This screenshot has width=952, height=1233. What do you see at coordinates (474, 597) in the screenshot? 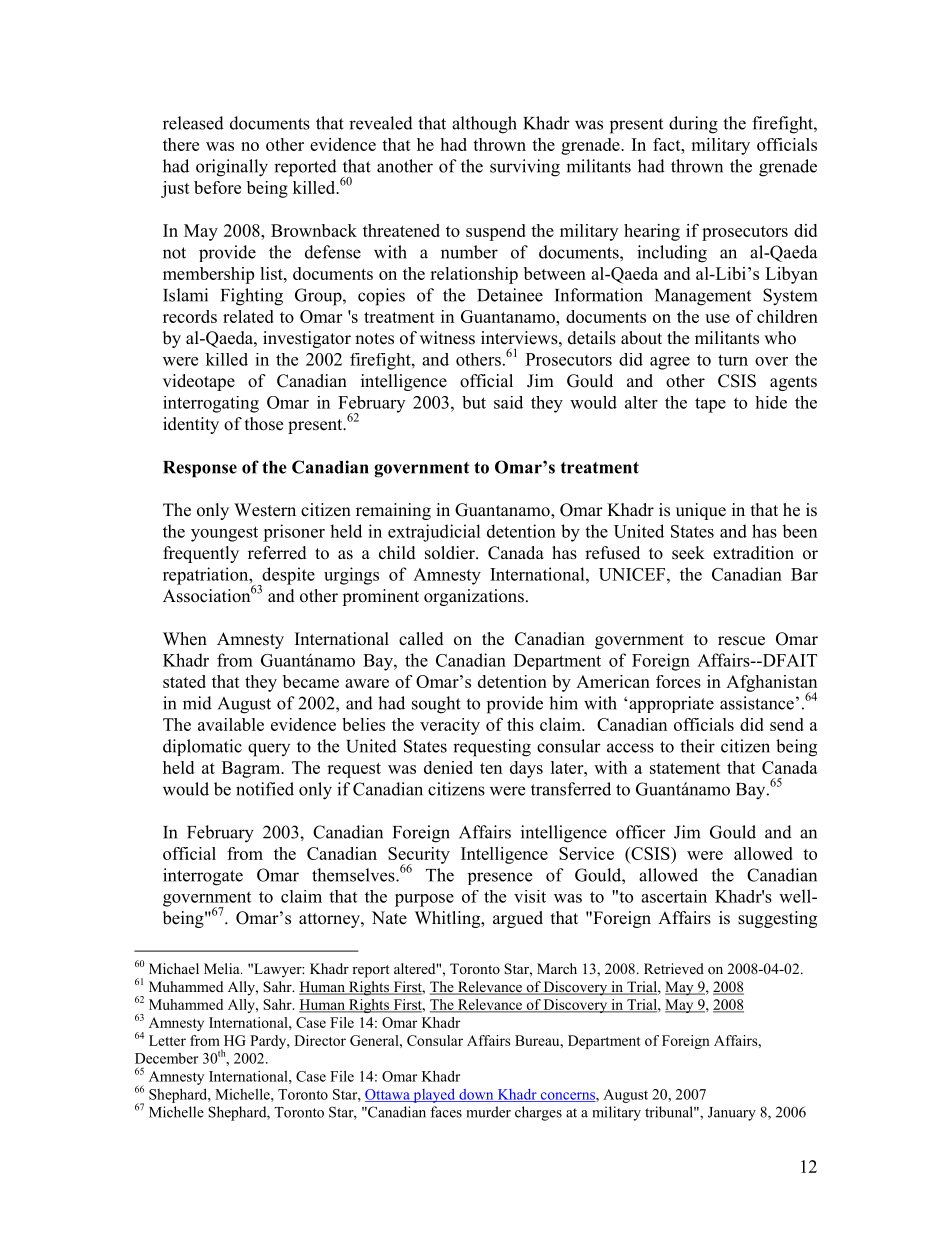
I see `organizations` at bounding box center [474, 597].
